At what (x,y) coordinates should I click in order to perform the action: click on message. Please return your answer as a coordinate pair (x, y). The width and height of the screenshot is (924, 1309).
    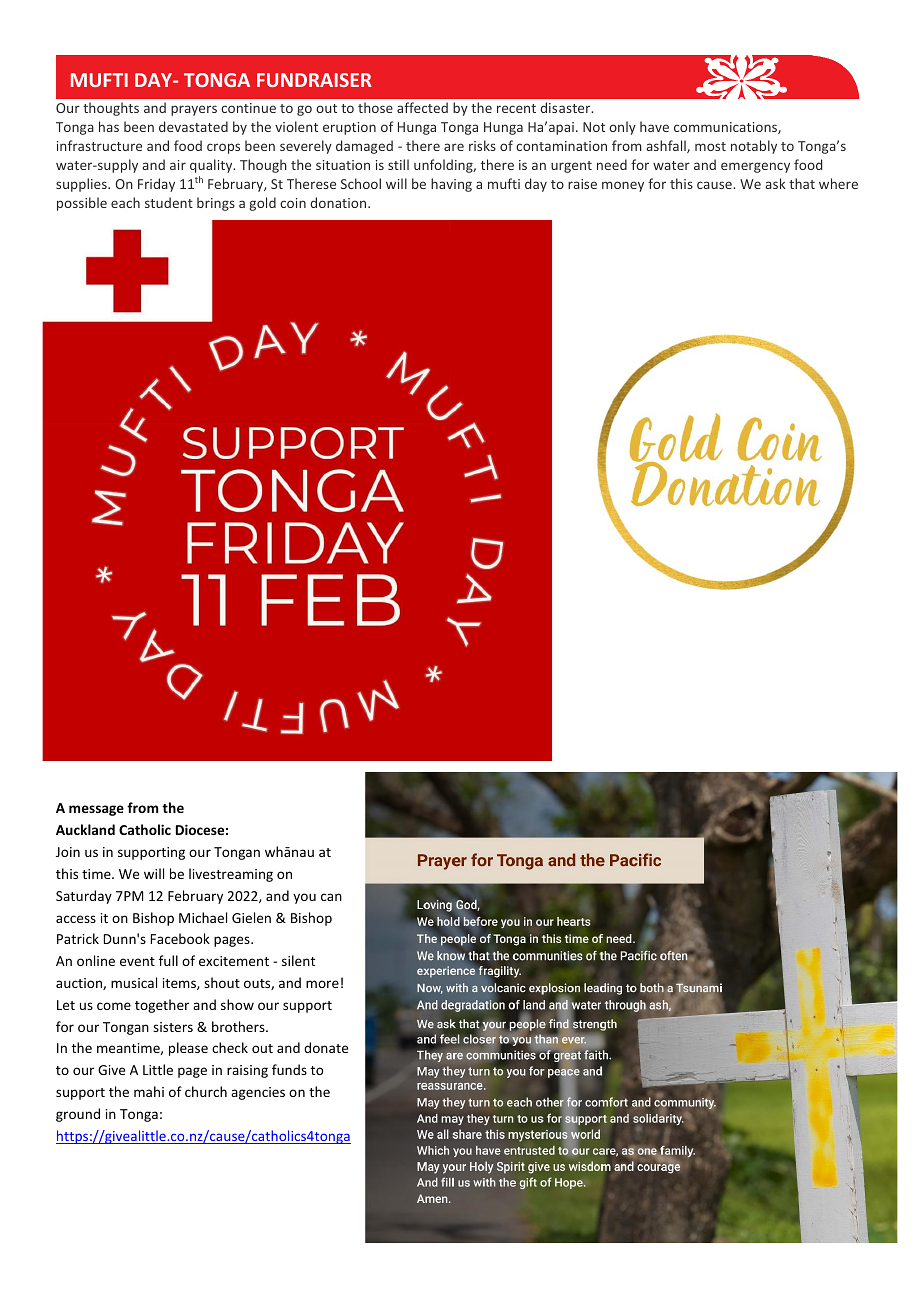
    Looking at the image, I should click on (96, 810).
